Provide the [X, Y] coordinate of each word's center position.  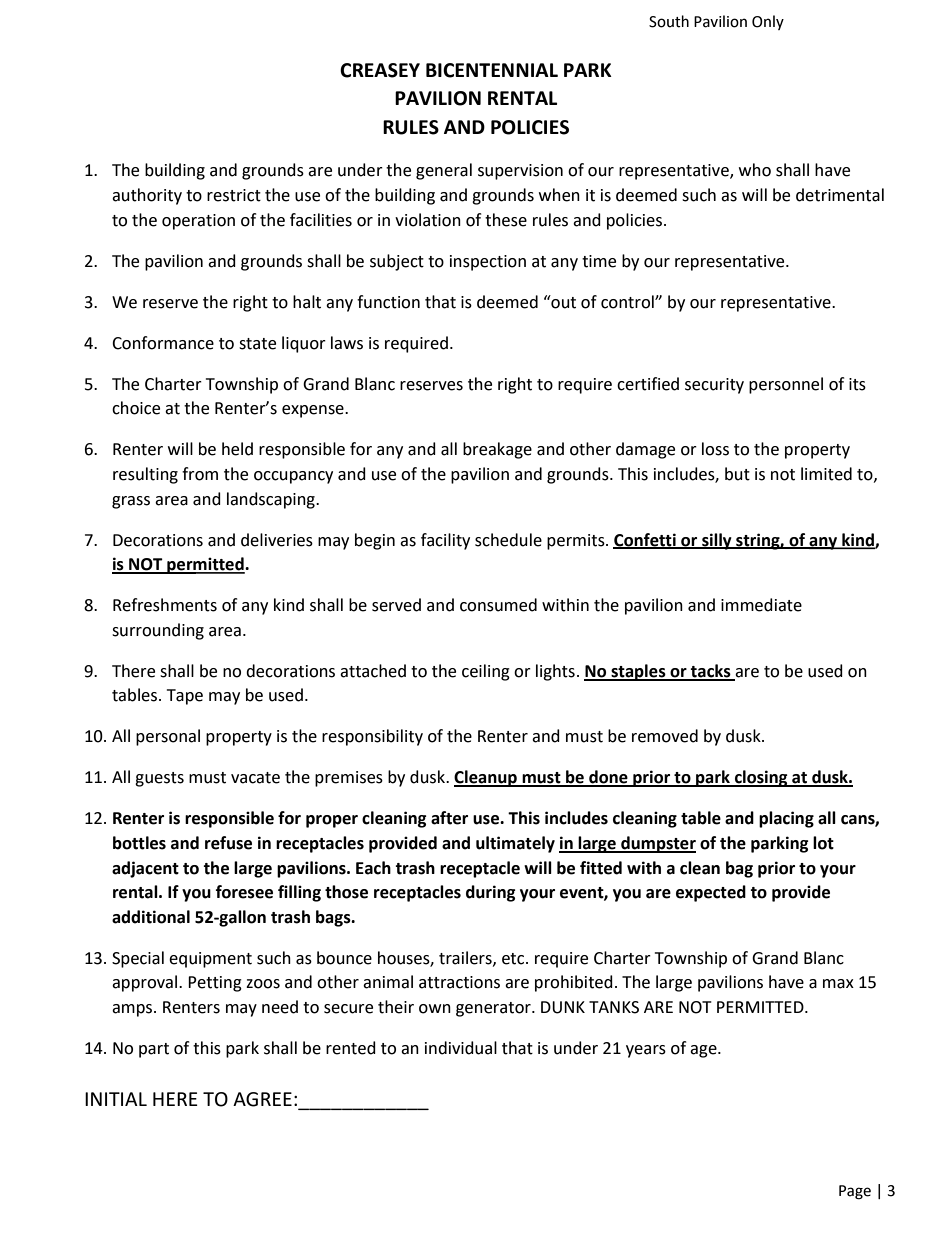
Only [768, 22]
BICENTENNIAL [492, 70]
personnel [786, 385]
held [237, 449]
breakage [497, 450]
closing [761, 778]
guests [159, 779]
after [449, 818]
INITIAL [116, 1099]
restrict [234, 195]
